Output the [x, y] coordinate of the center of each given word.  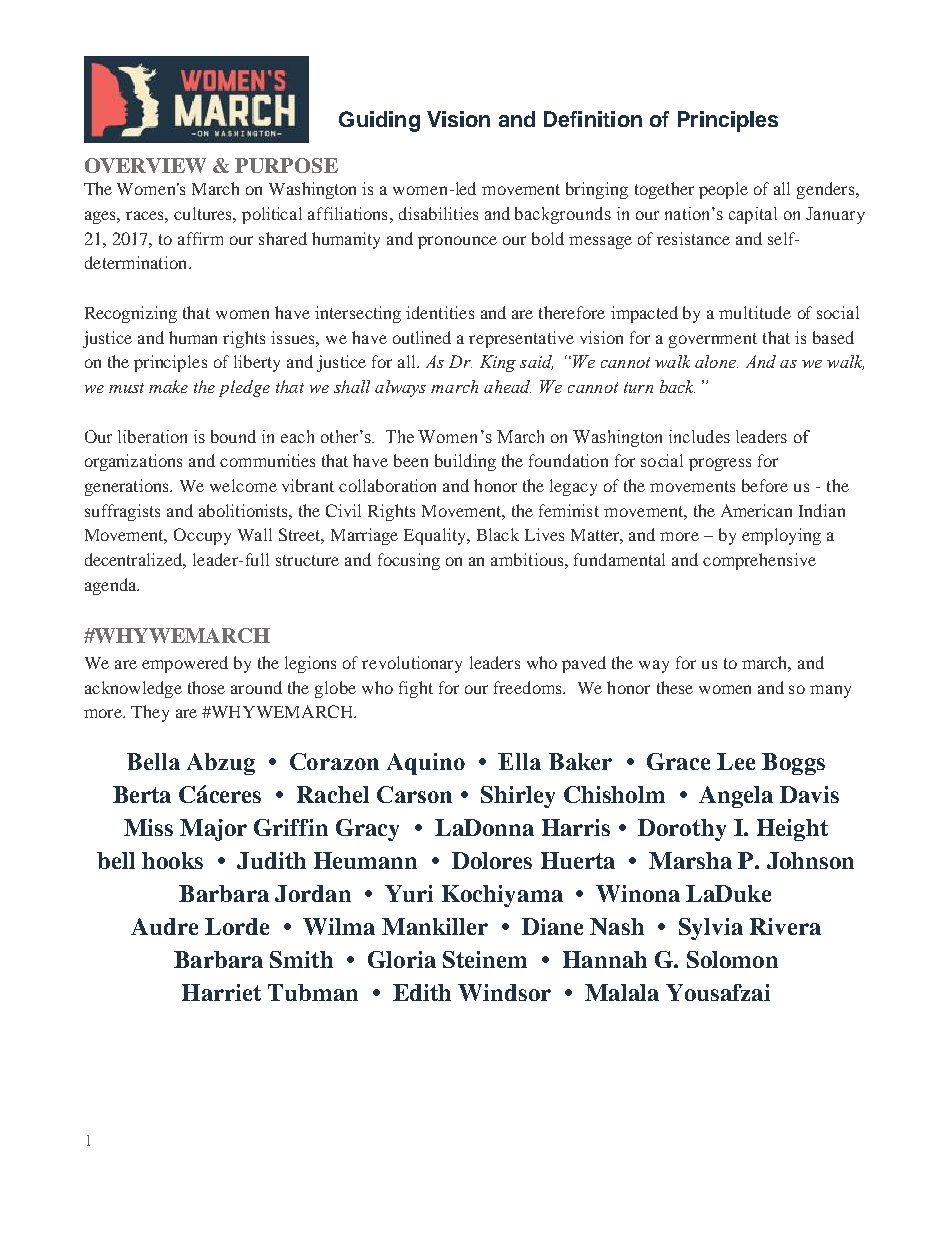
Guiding [379, 121]
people [723, 190]
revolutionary [412, 664]
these [675, 687]
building [465, 462]
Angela [736, 797]
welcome [243, 485]
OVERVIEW [145, 165]
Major [213, 830]
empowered [185, 664]
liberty [257, 363]
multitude [755, 312]
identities [440, 312]
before [765, 485]
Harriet [221, 992]
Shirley [518, 797]
